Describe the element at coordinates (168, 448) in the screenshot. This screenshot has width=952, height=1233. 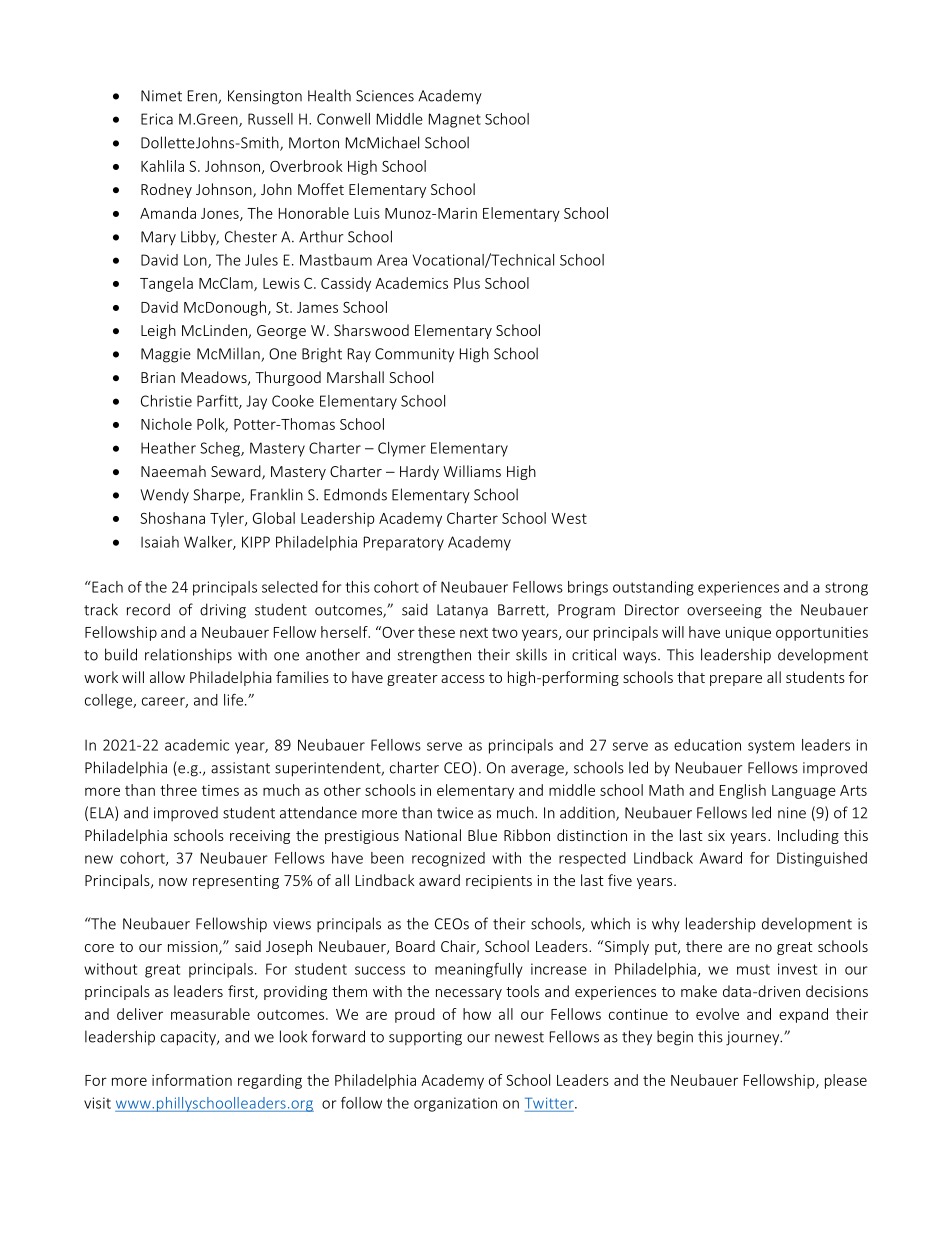
I see `Heather` at that location.
